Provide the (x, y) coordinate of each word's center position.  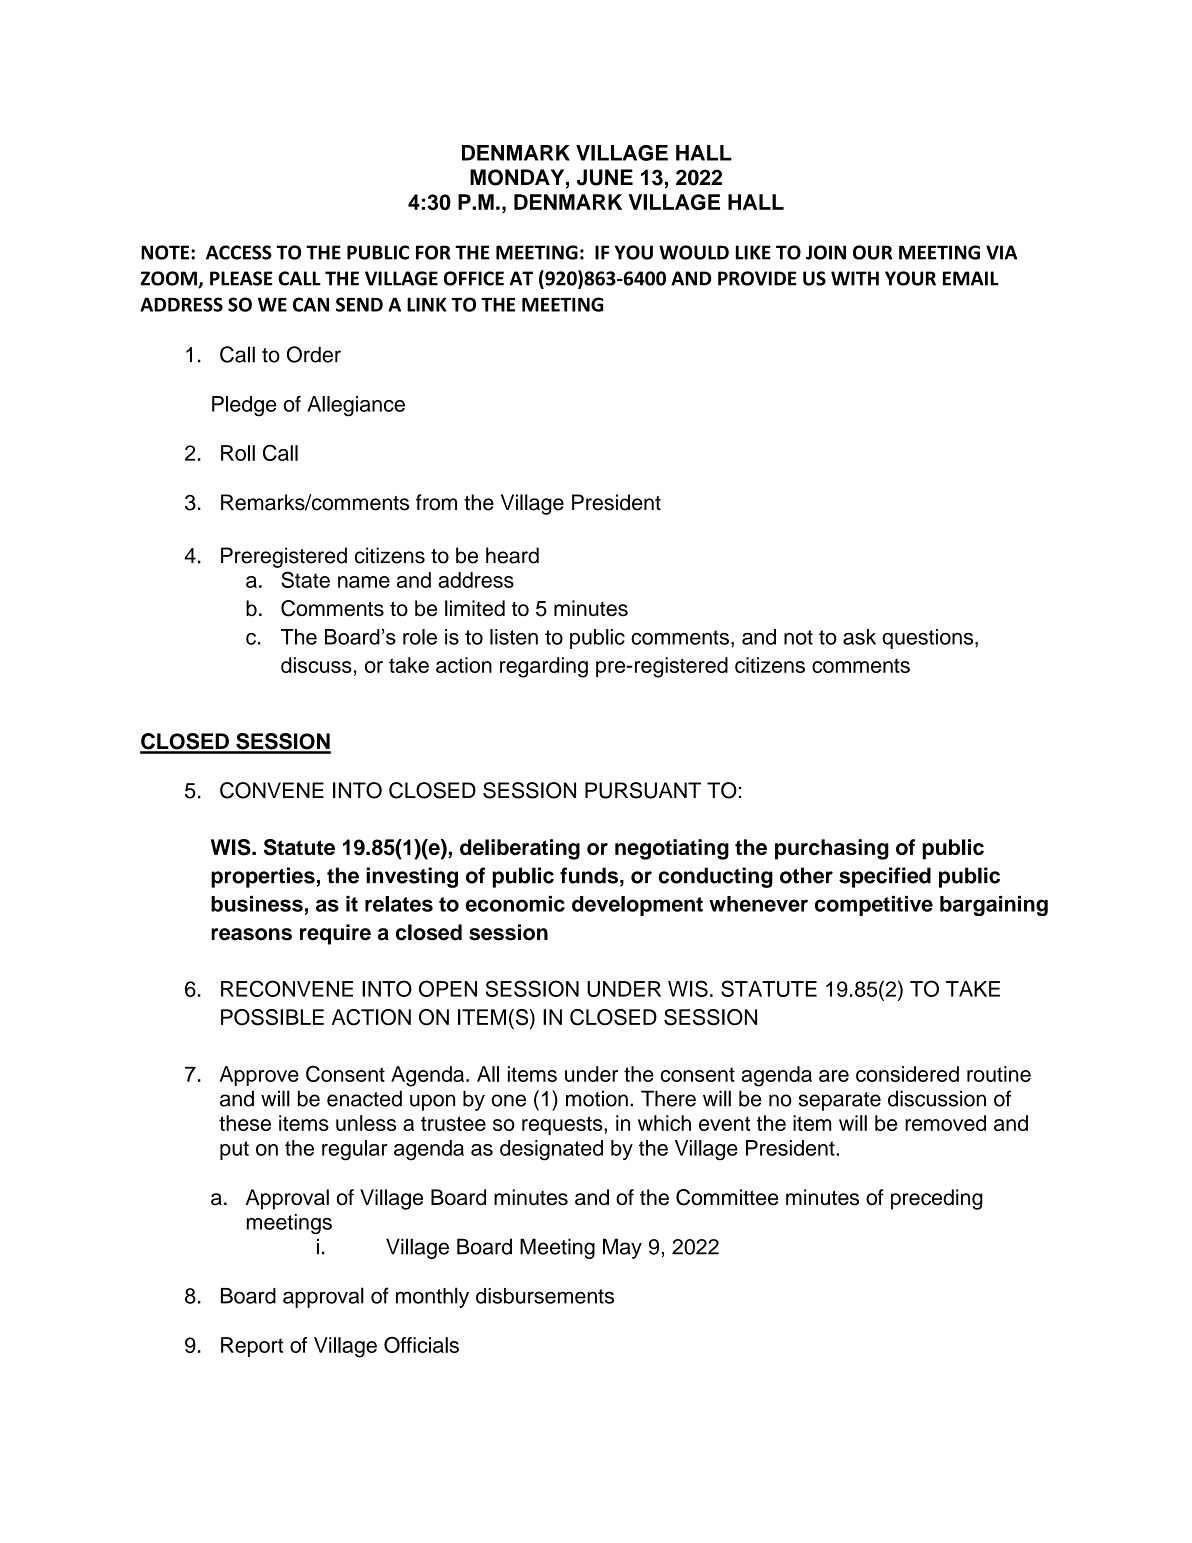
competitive (874, 906)
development (637, 906)
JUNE (605, 177)
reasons (251, 934)
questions (929, 639)
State (305, 579)
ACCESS (239, 252)
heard (512, 555)
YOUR (910, 278)
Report (252, 1347)
